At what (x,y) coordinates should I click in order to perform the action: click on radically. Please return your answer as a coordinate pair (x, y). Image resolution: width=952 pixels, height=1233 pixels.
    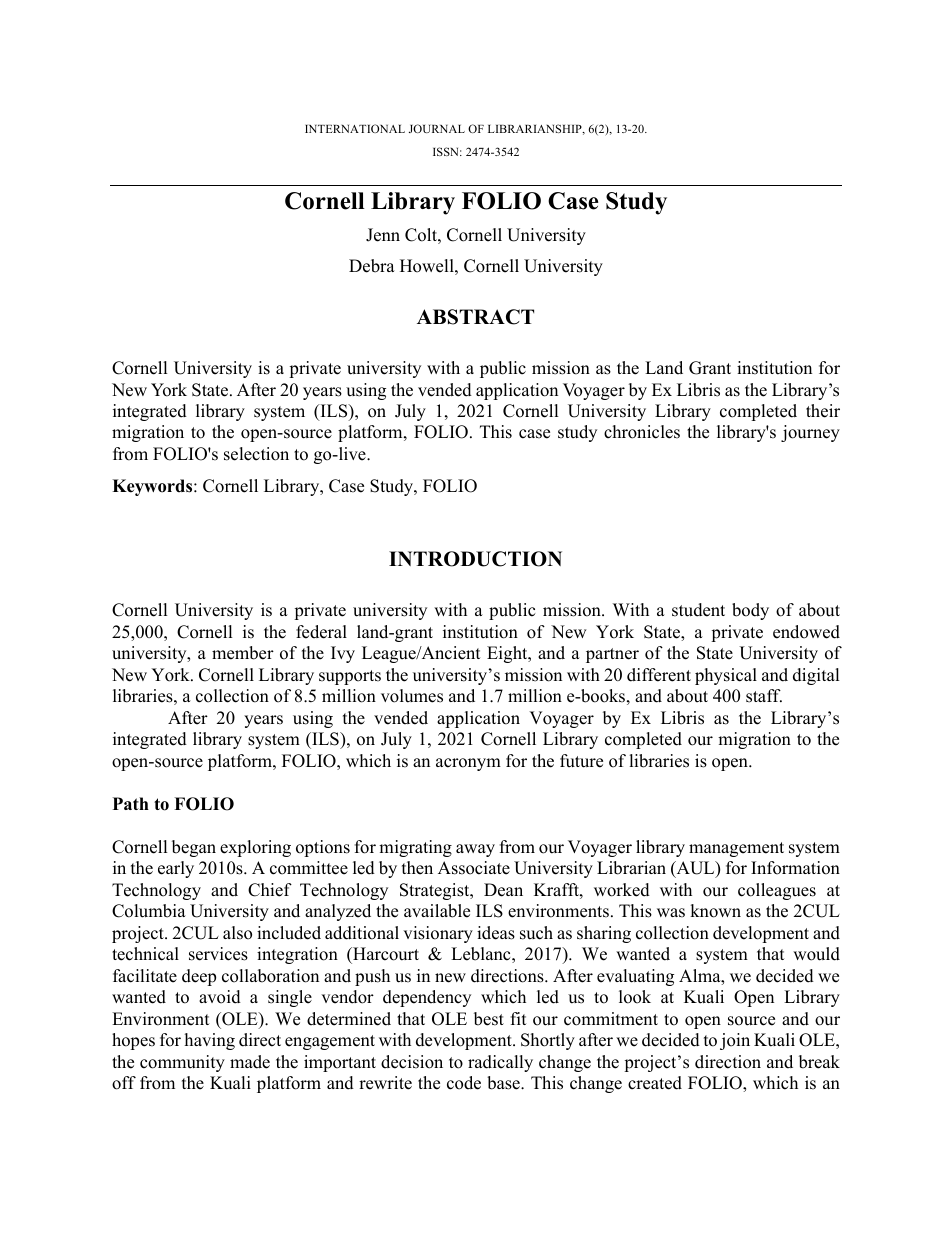
    Looking at the image, I should click on (500, 1063).
